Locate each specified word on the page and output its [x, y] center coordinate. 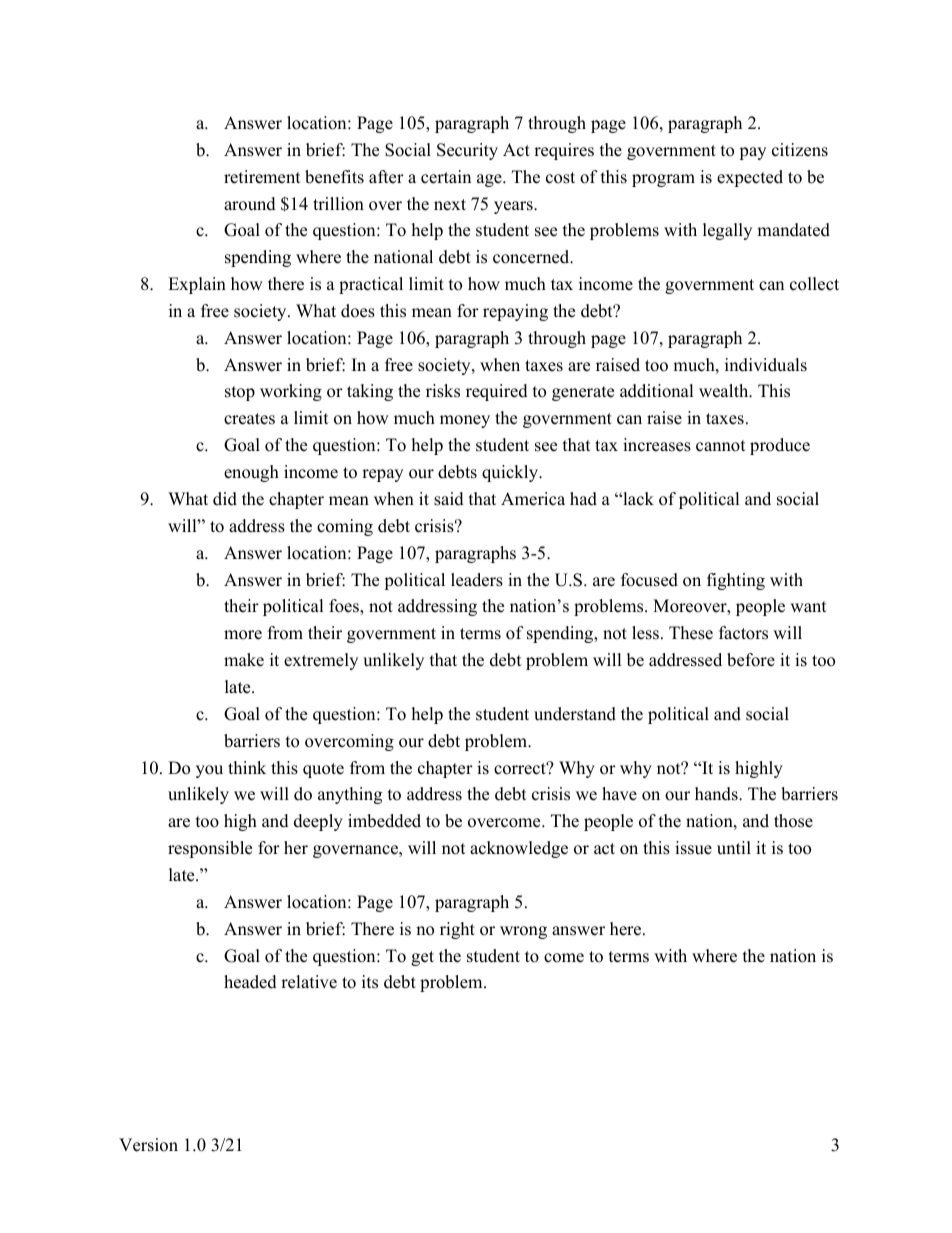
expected [750, 178]
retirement [262, 177]
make [244, 660]
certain [446, 177]
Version [148, 1145]
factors [743, 633]
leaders [477, 580]
